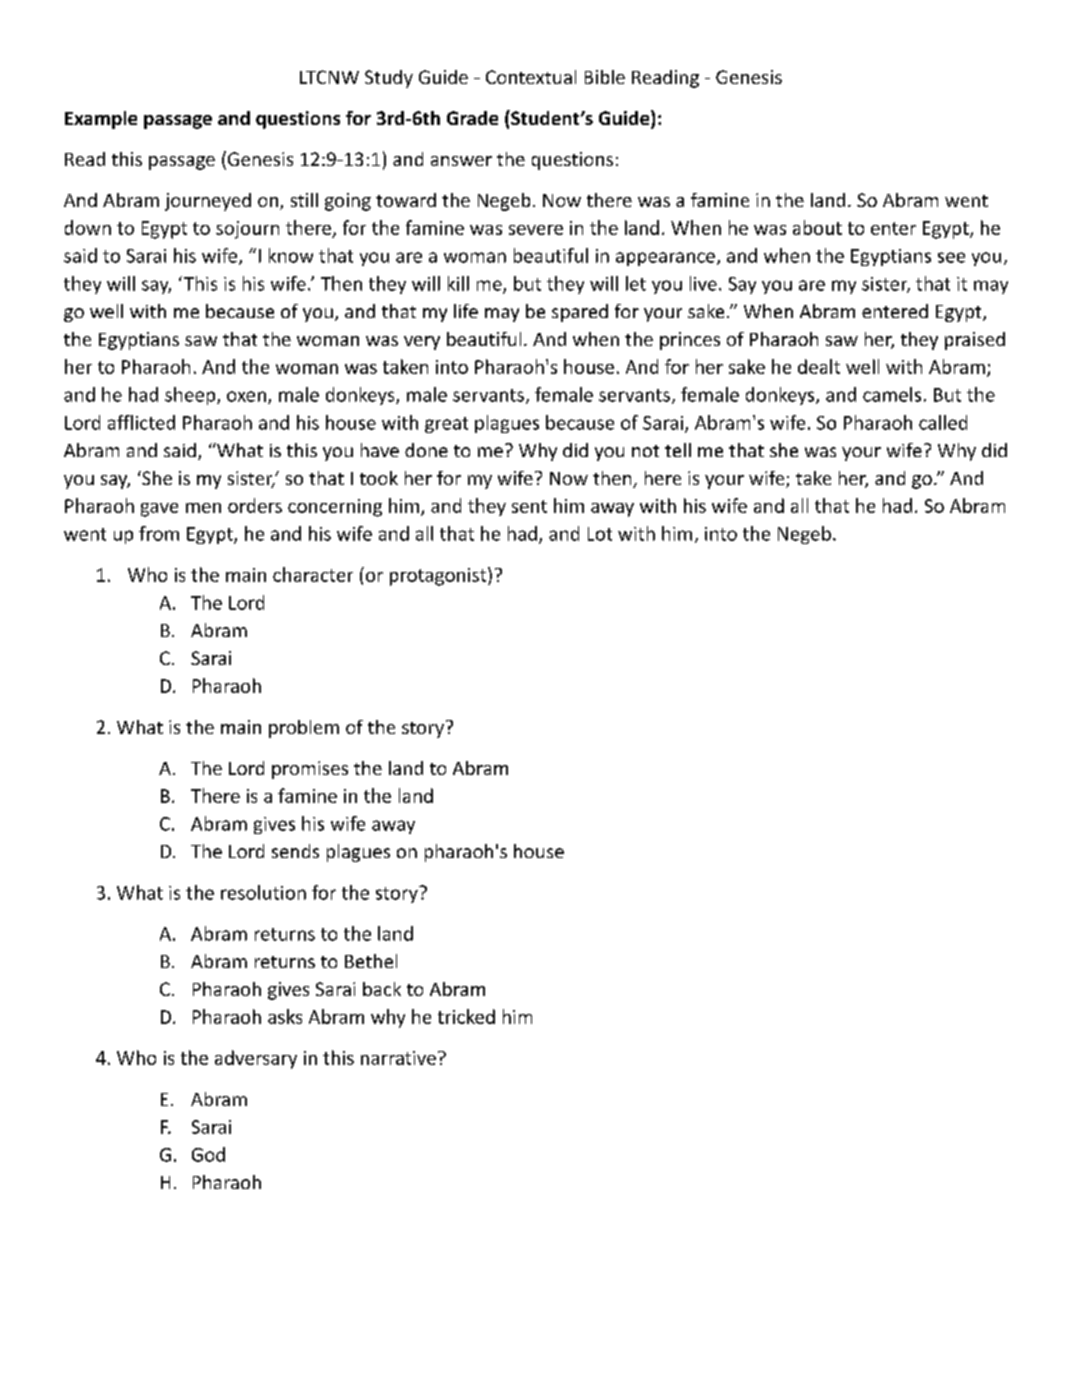 The height and width of the screenshot is (1398, 1081). What do you see at coordinates (817, 227) in the screenshot?
I see `about` at bounding box center [817, 227].
